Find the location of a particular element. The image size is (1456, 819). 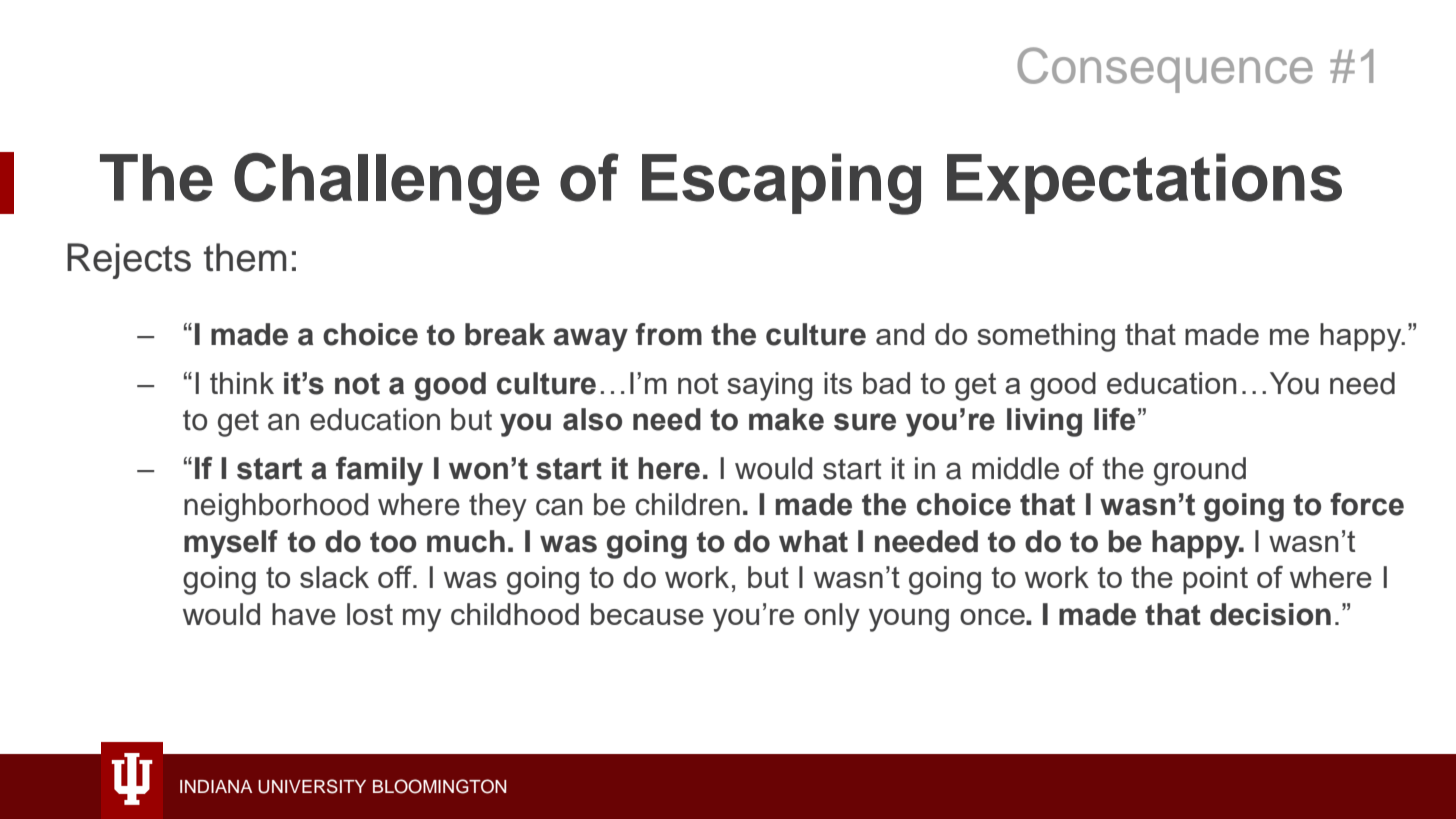

Escaping is located at coordinates (781, 184).
